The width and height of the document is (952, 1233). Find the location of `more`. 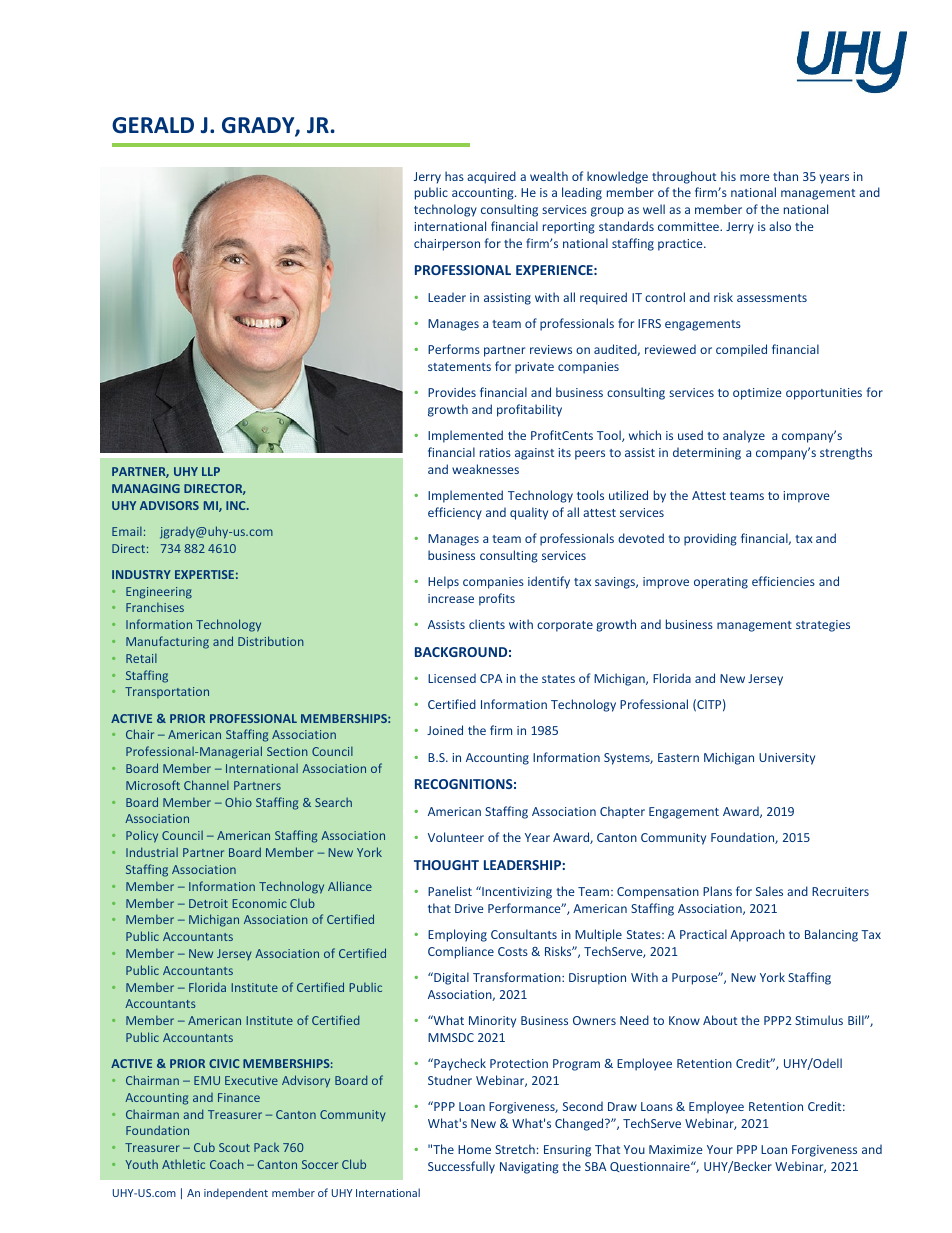

more is located at coordinates (754, 177).
